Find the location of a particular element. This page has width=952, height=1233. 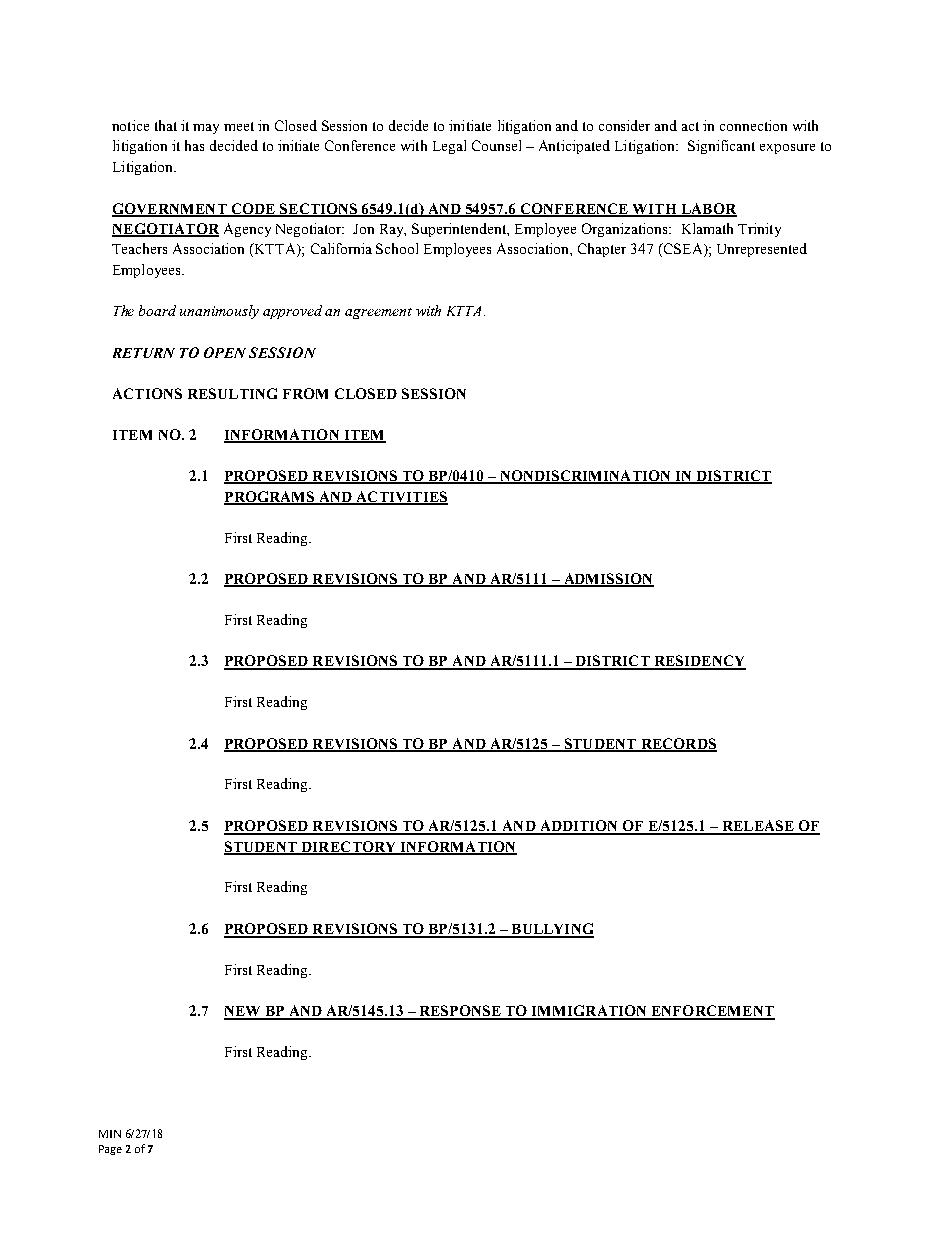

Page is located at coordinates (110, 1150).
